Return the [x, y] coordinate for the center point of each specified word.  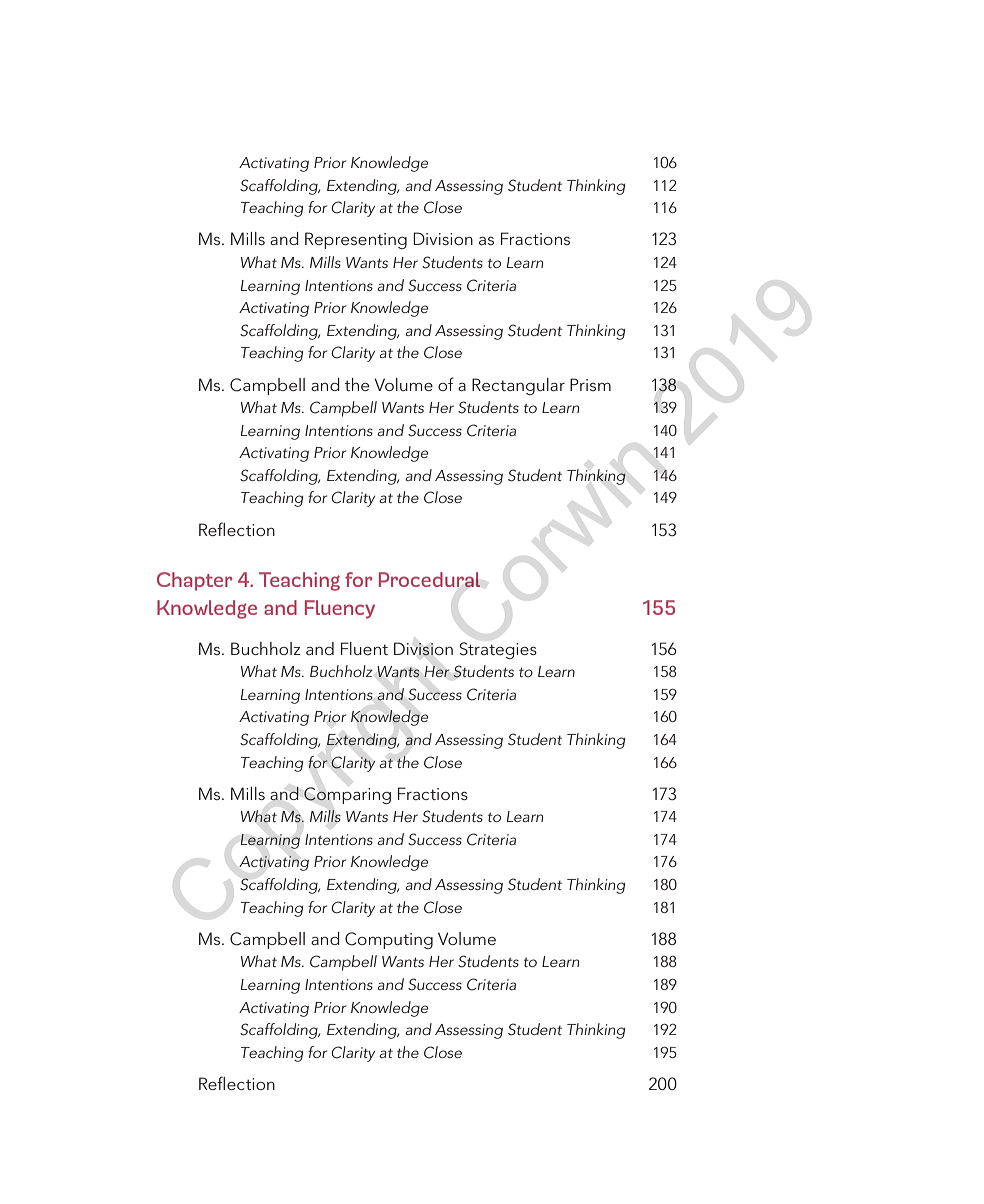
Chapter [194, 581]
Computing [389, 940]
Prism [590, 384]
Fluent [364, 648]
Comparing [347, 795]
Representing [356, 240]
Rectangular [518, 386]
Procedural [430, 579]
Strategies [498, 650]
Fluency [340, 609]
